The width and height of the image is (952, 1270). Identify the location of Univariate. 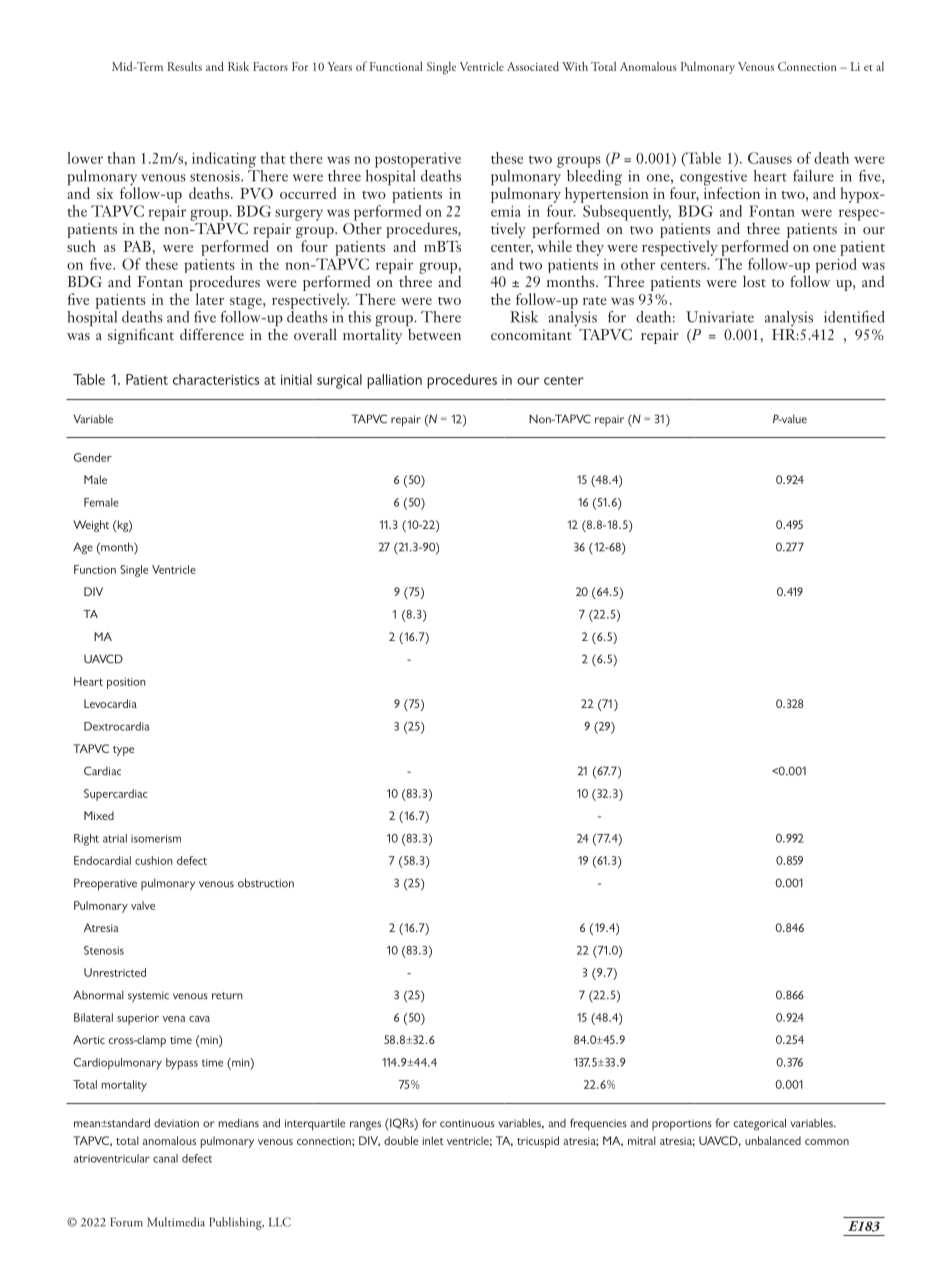
(720, 317).
